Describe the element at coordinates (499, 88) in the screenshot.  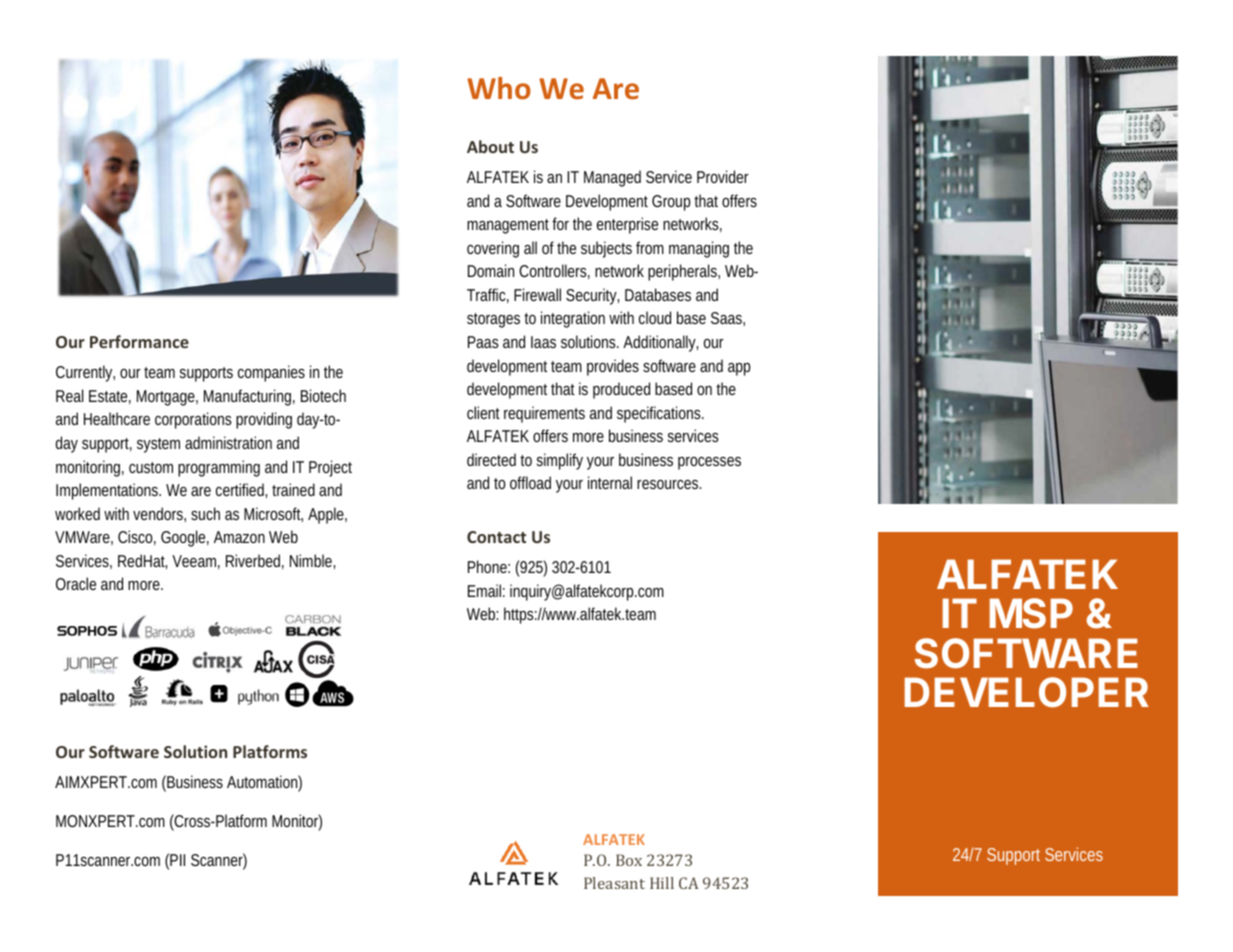
I see `Who` at that location.
